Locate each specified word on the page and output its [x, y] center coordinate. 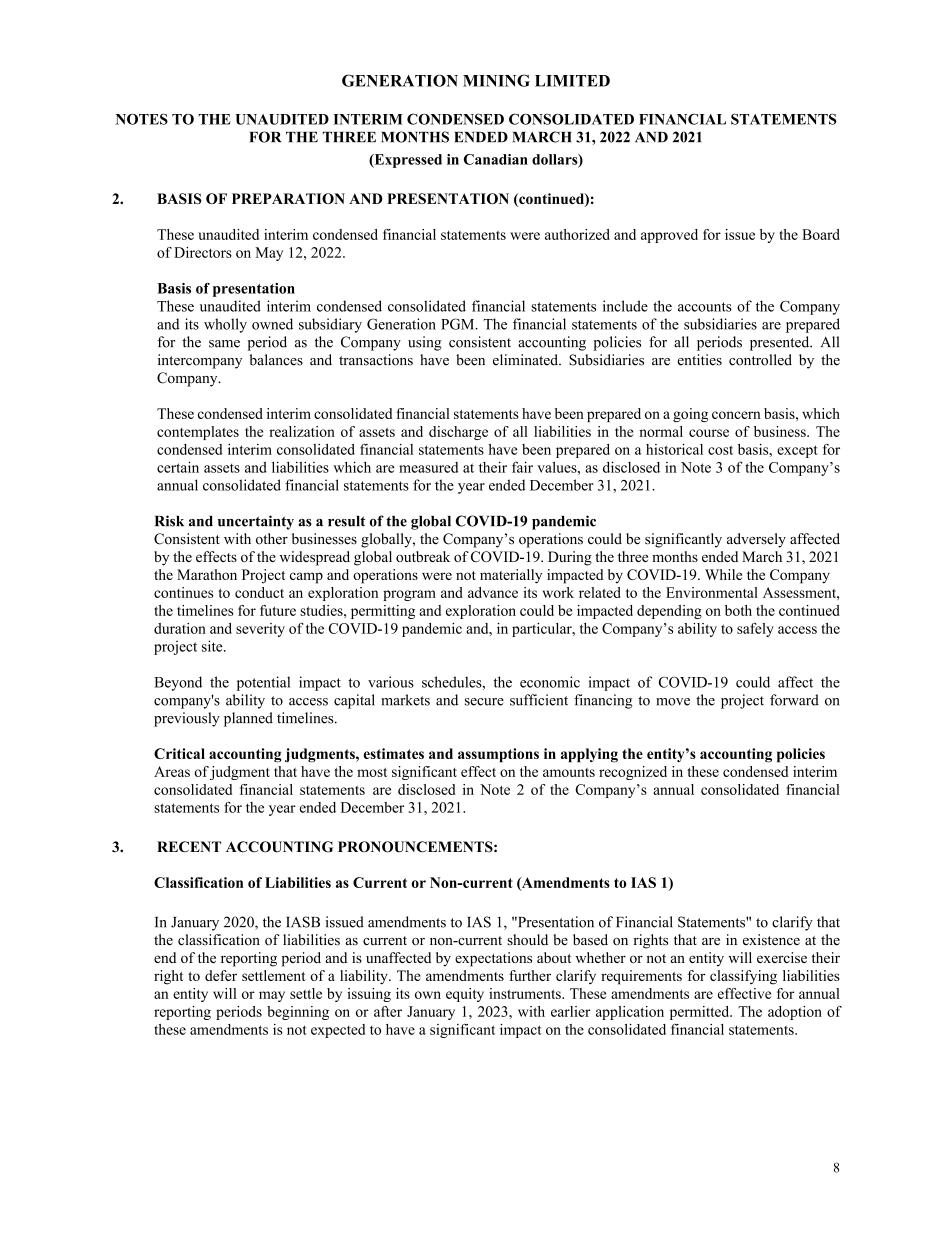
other [272, 539]
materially [511, 576]
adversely [756, 540]
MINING [496, 80]
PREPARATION [288, 198]
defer [221, 975]
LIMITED [572, 81]
